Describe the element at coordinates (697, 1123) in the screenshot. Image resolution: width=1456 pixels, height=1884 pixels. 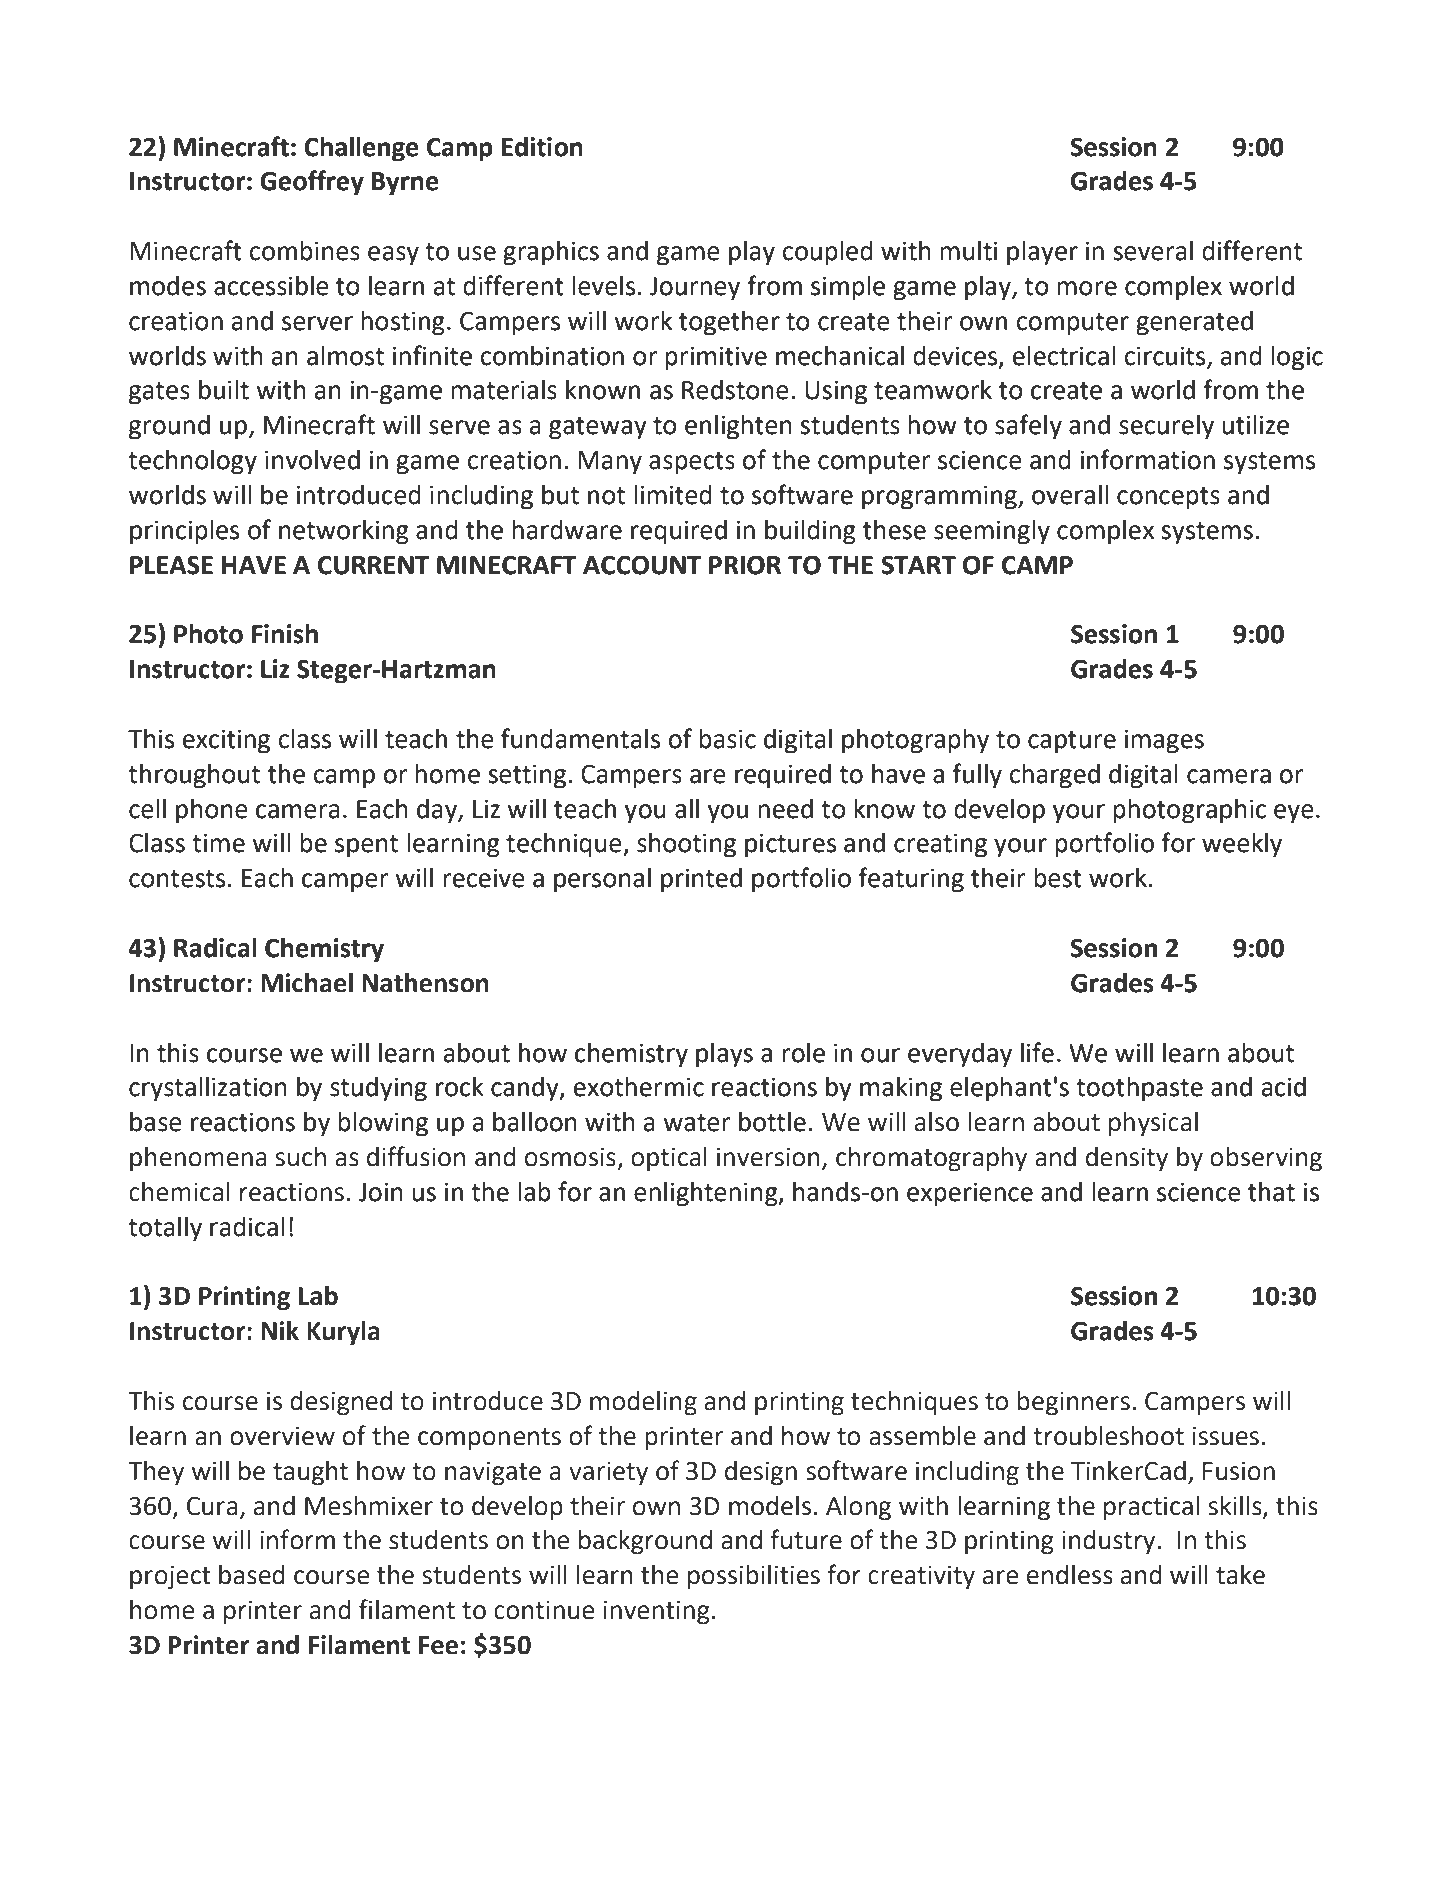
I see `water` at that location.
